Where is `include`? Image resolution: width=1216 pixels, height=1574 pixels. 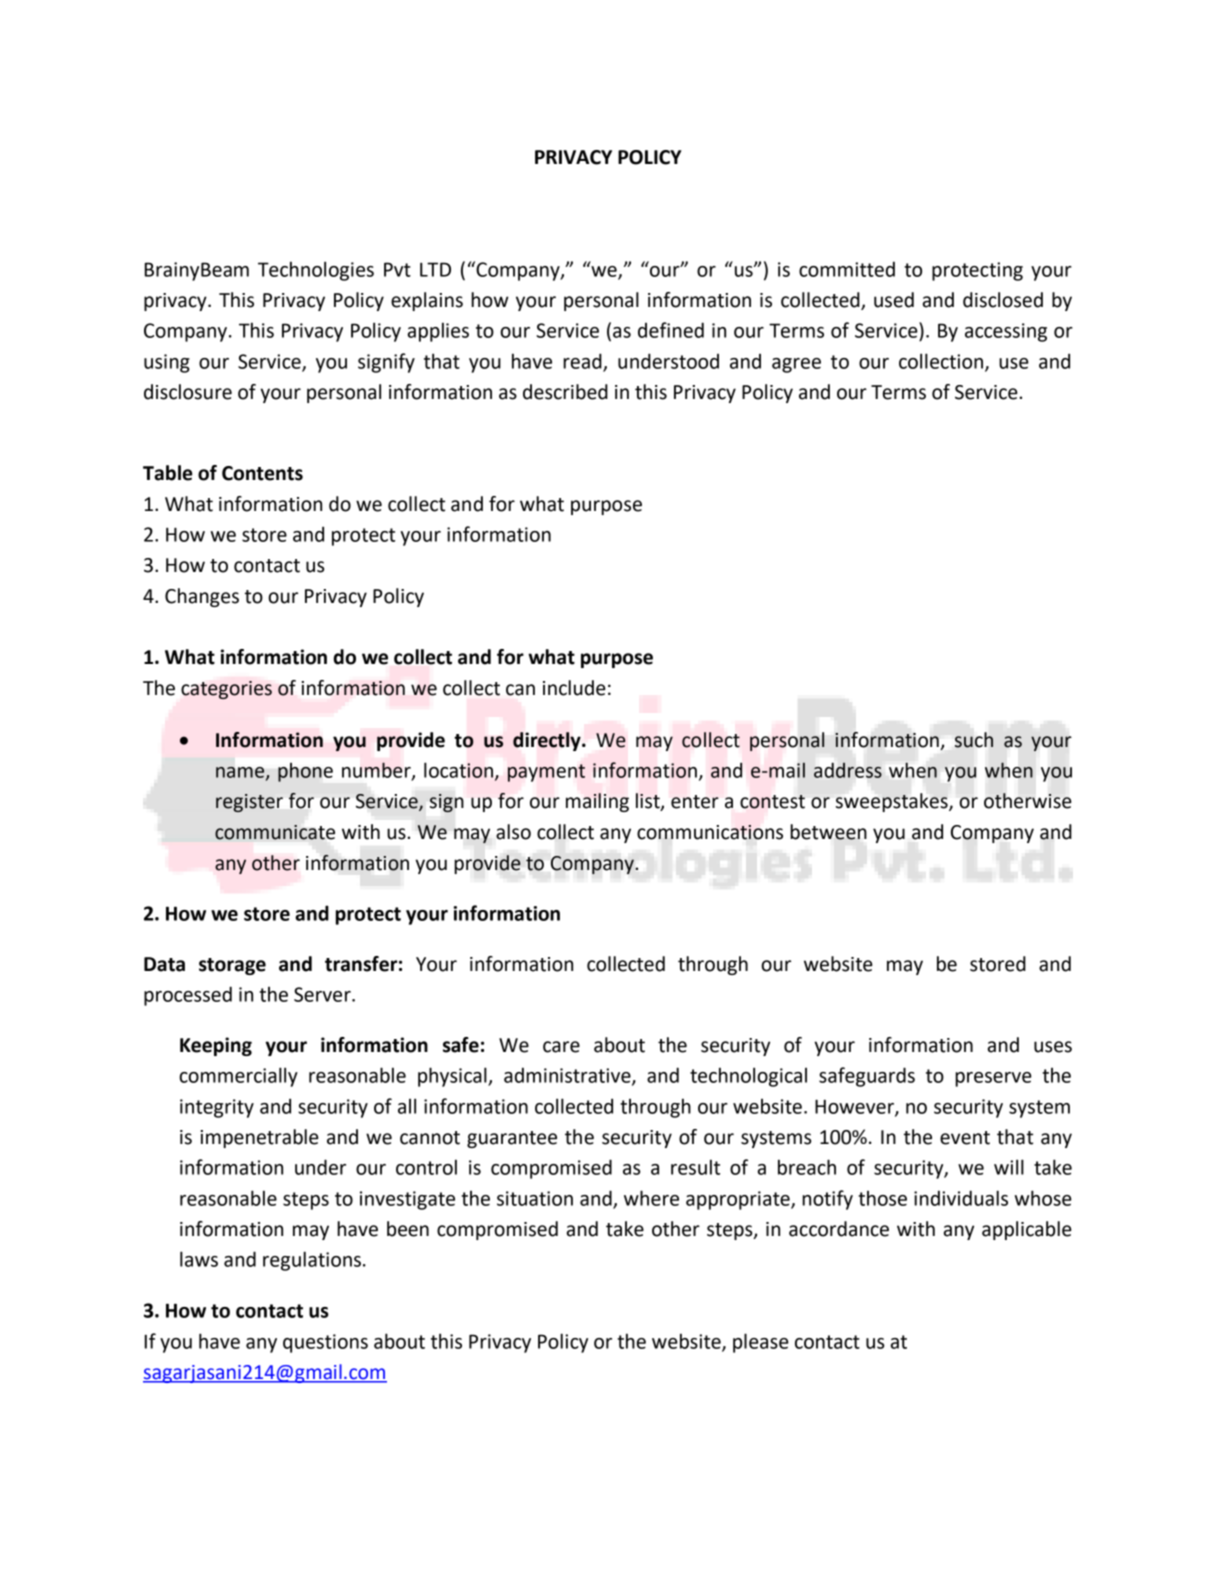
include is located at coordinates (574, 688).
